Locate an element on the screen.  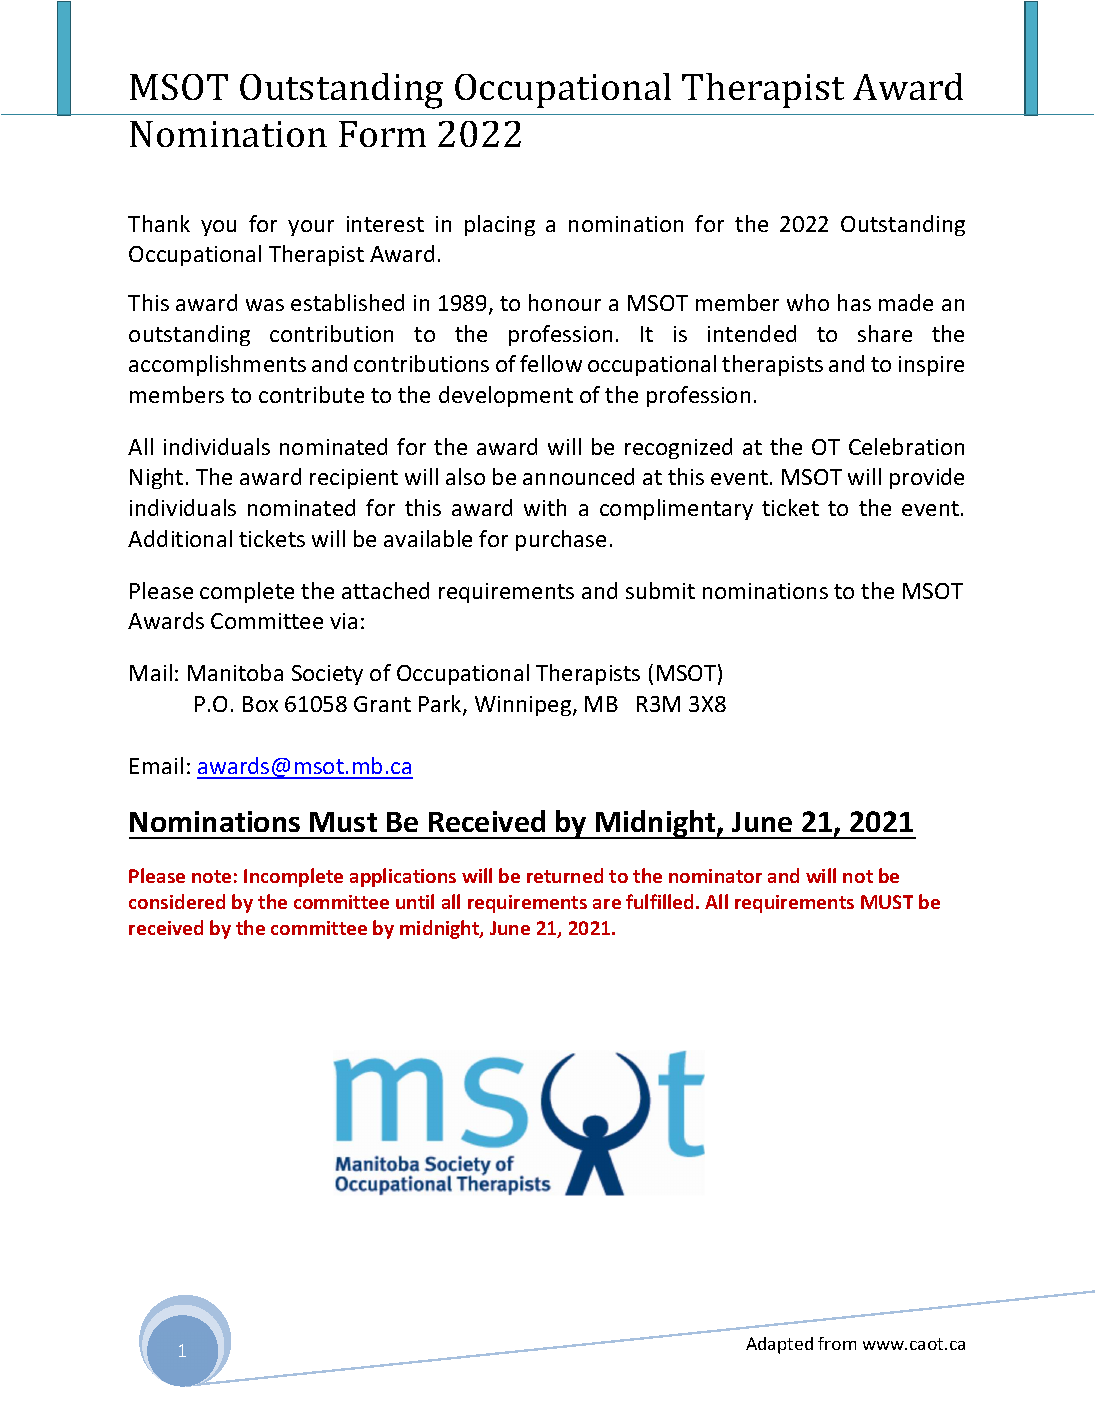
considered is located at coordinates (177, 901).
